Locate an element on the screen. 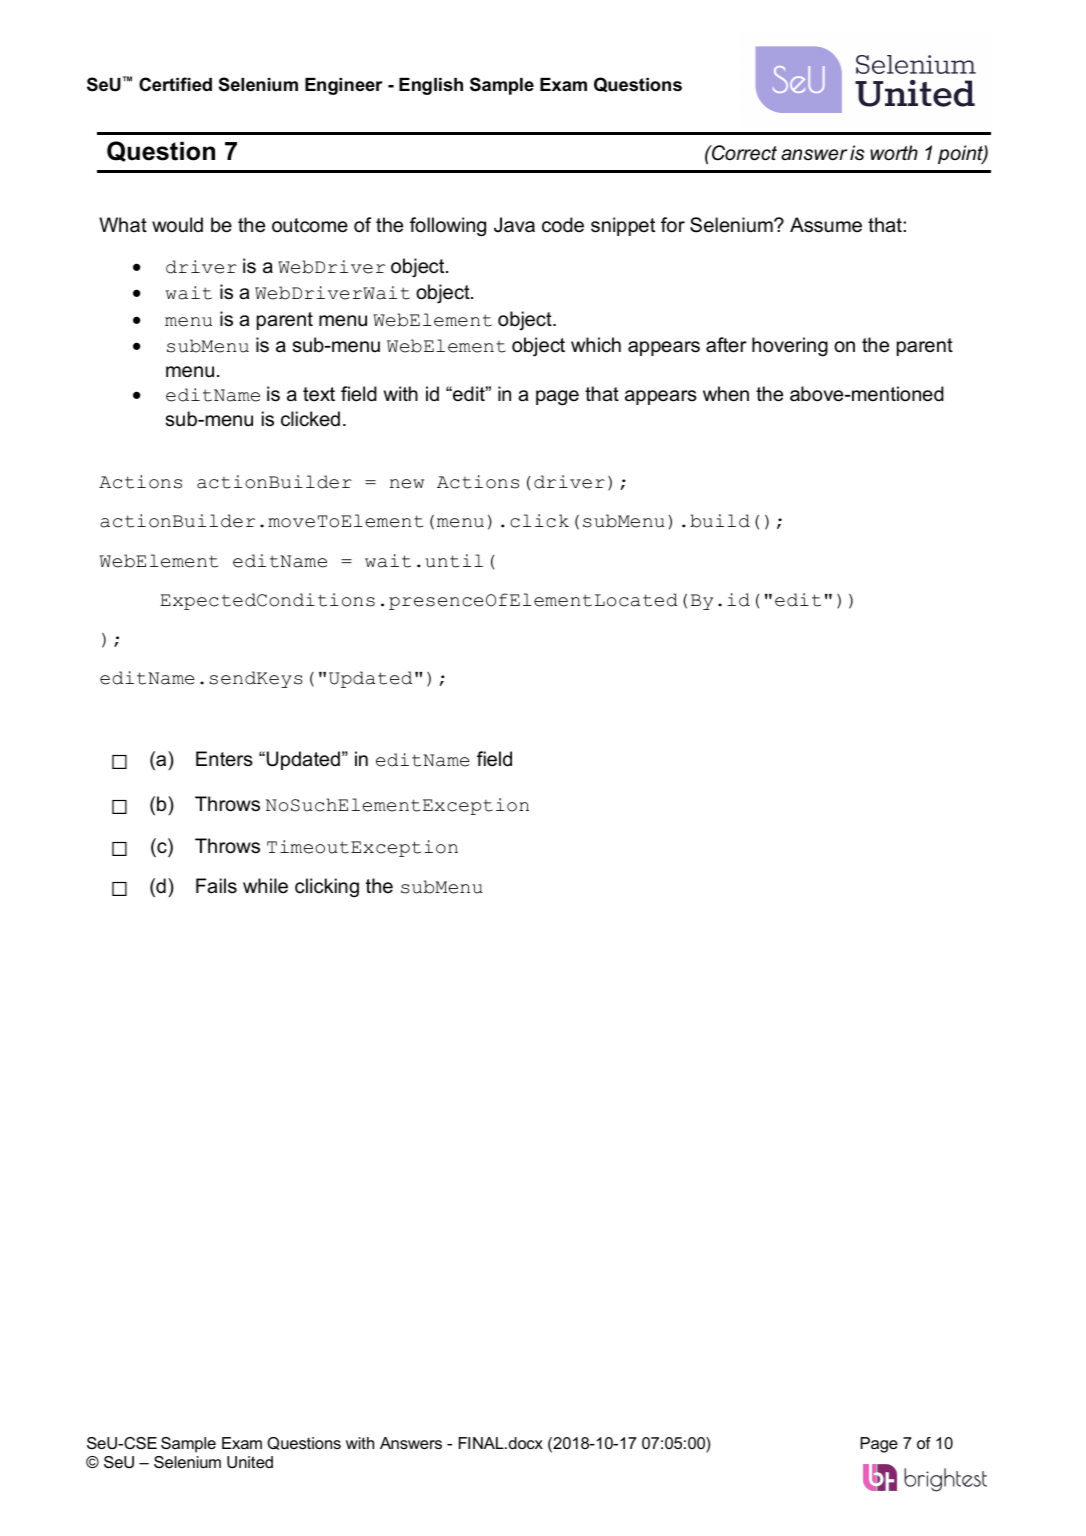 This screenshot has height=1536, width=1086. English is located at coordinates (431, 86).
